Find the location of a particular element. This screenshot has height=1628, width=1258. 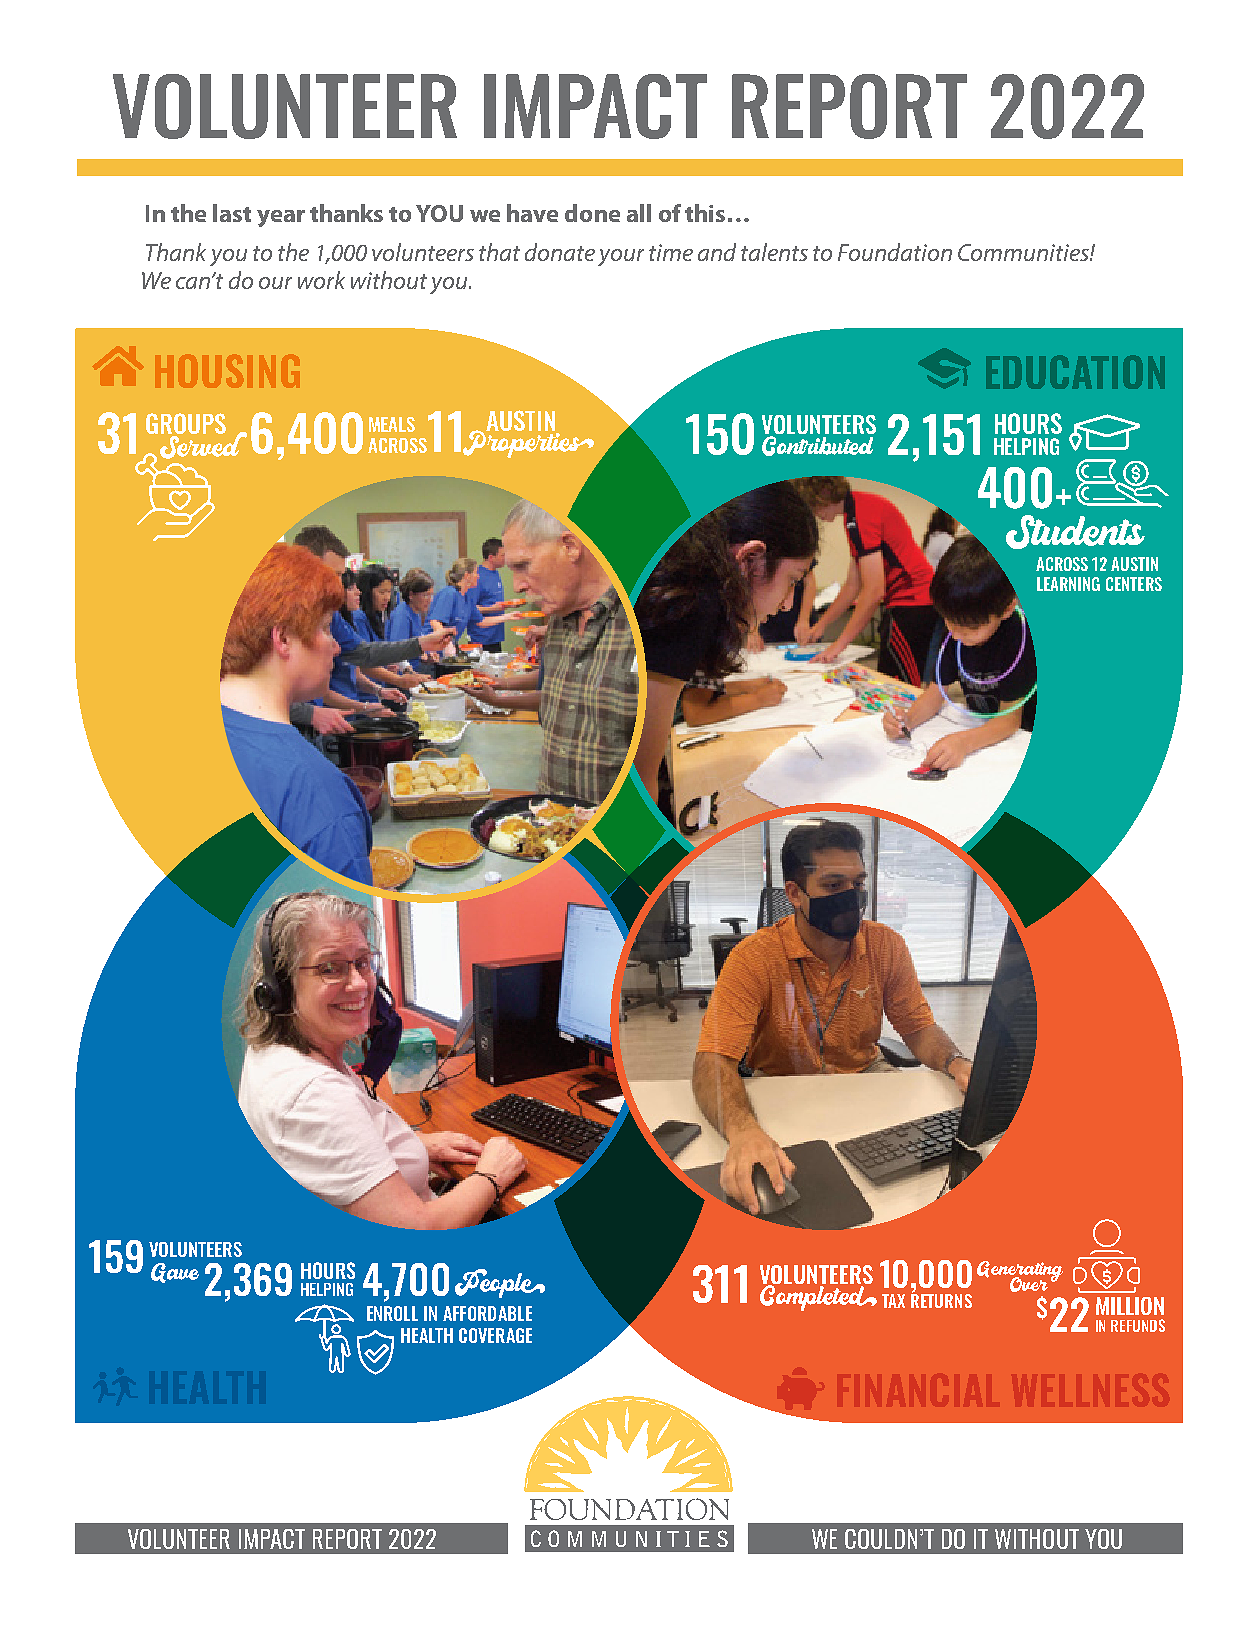

LEARNING is located at coordinates (1068, 584).
